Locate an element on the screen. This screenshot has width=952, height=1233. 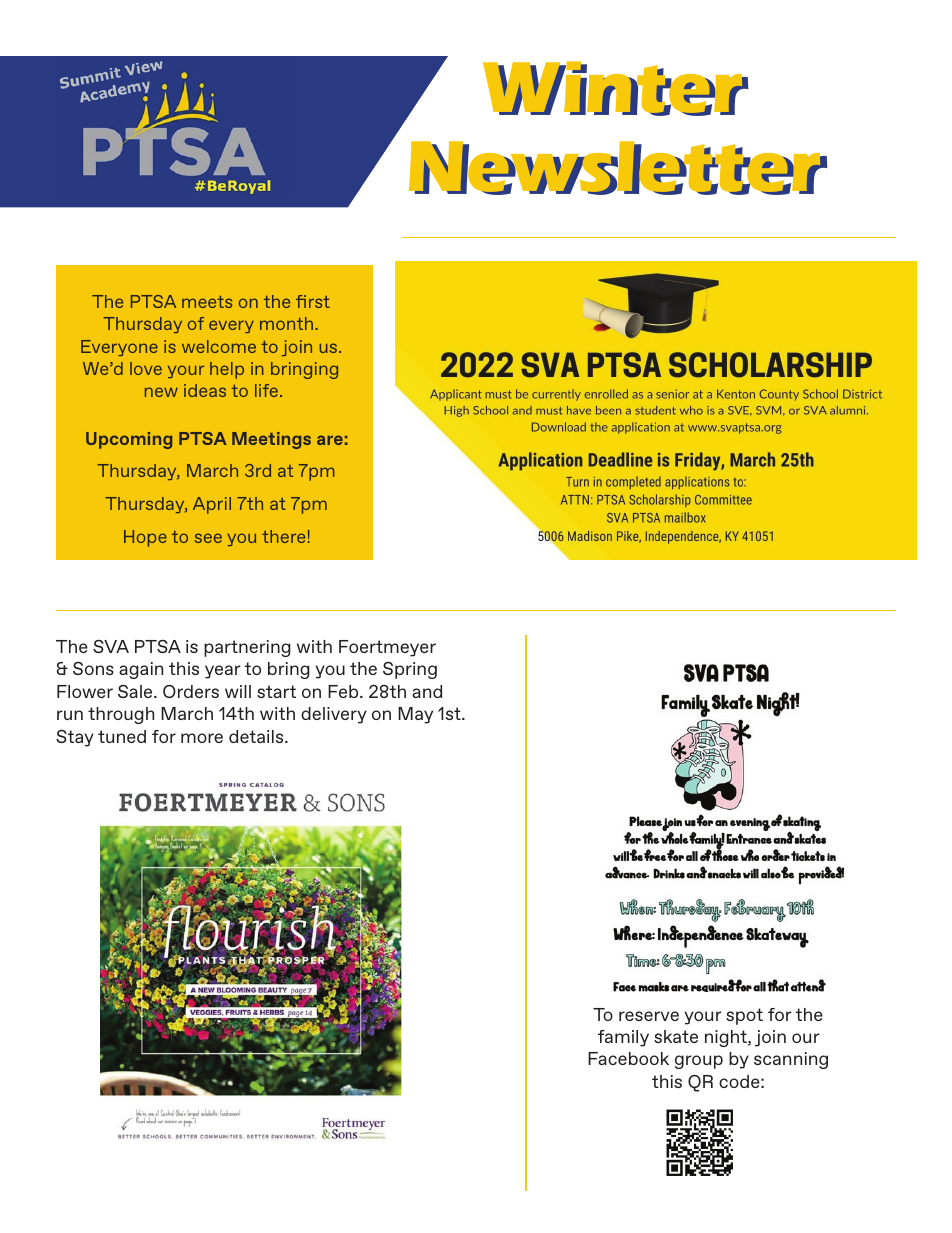
spot is located at coordinates (744, 1016).
